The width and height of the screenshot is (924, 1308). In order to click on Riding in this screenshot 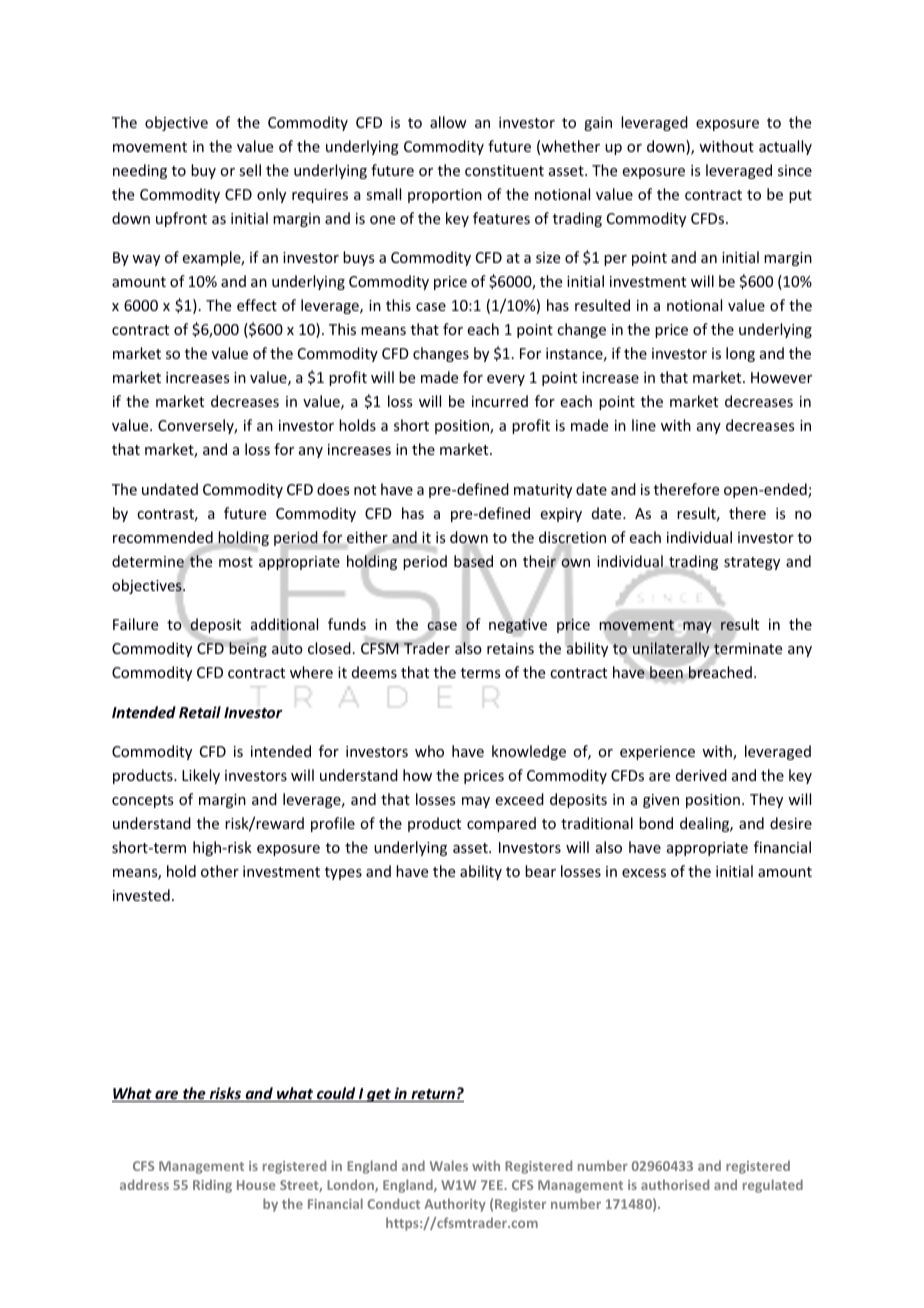, I will do `click(212, 1186)`.
